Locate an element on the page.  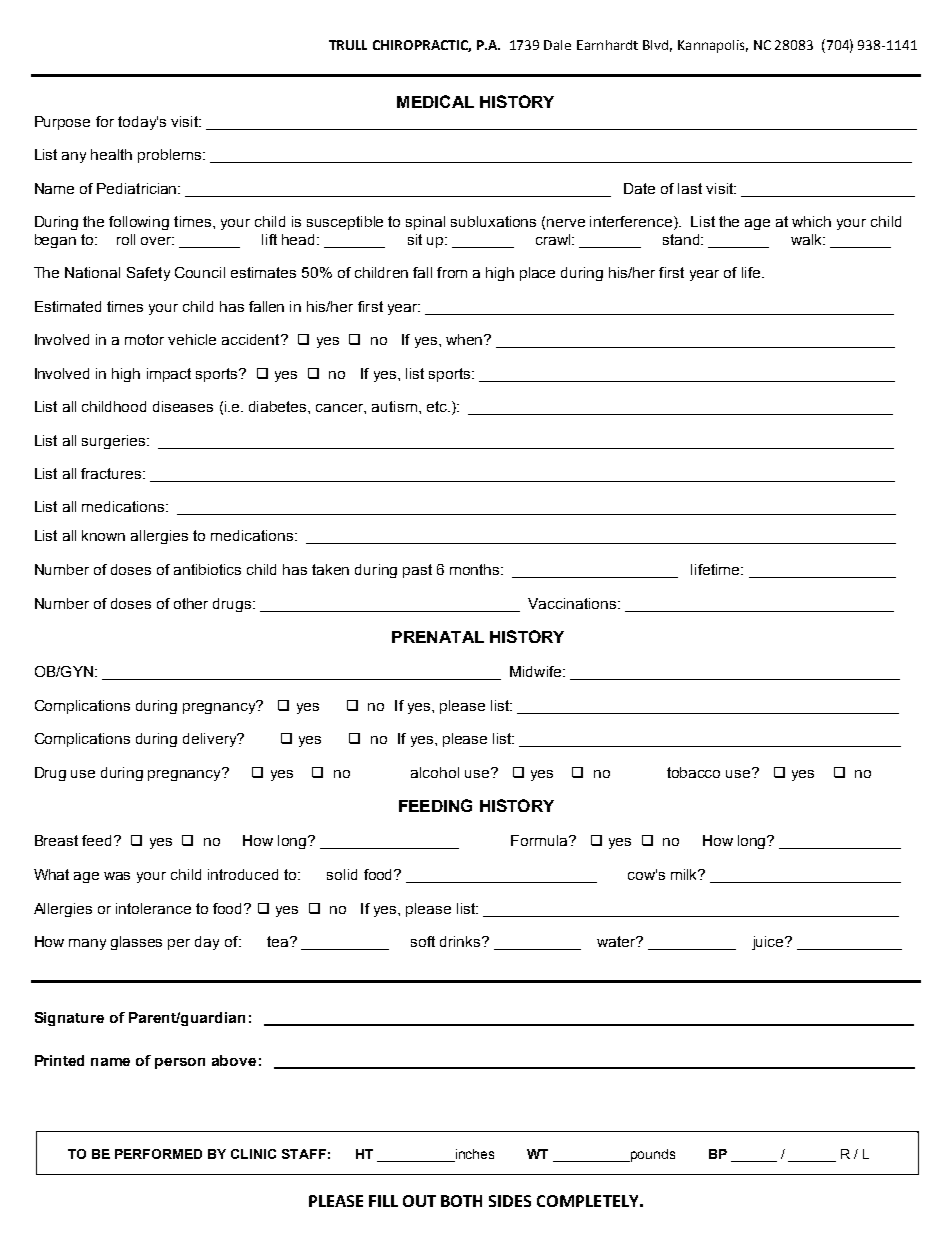
PRENATAL is located at coordinates (438, 637).
